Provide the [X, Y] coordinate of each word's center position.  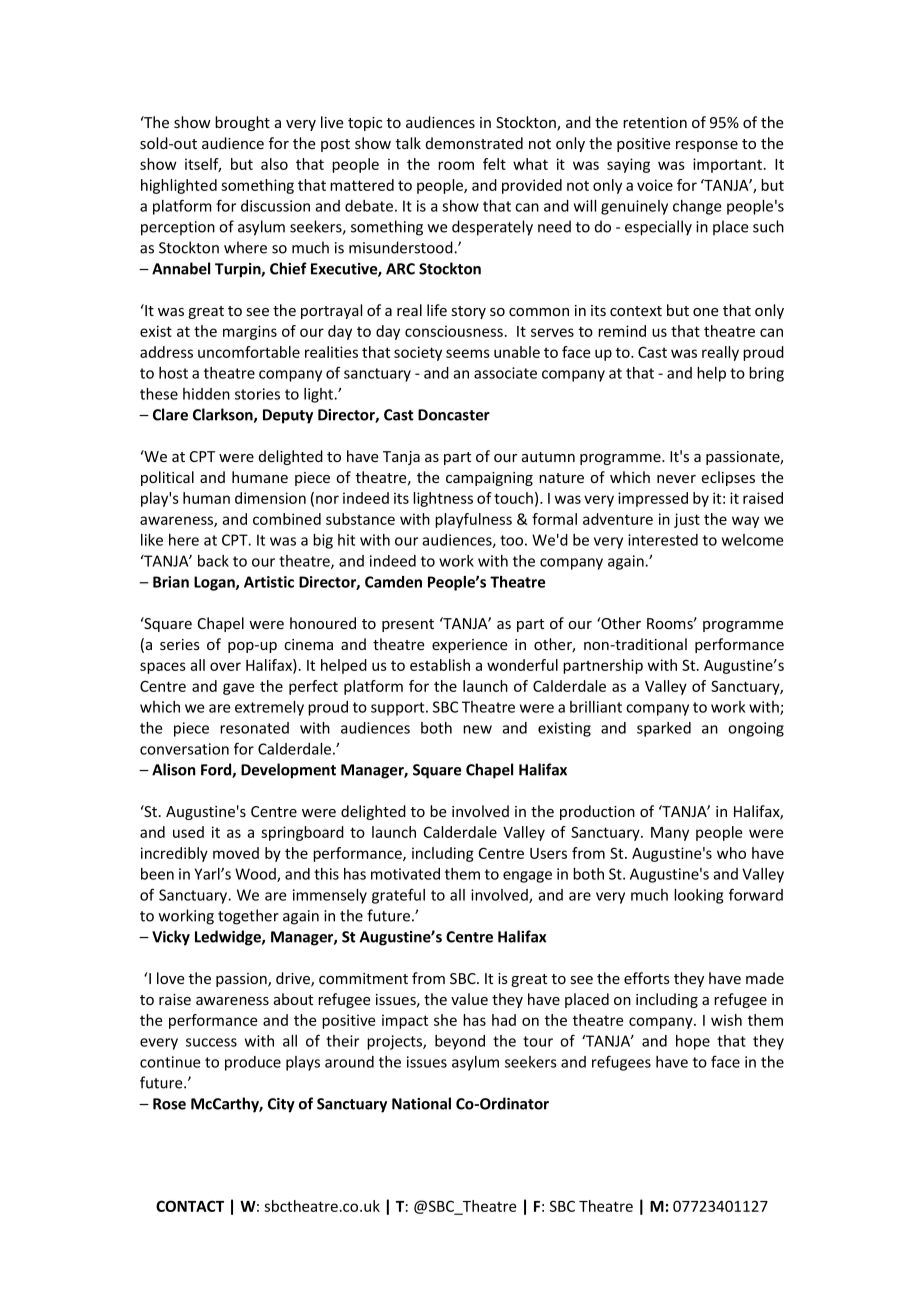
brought [242, 123]
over [225, 666]
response [707, 146]
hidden [206, 394]
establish [440, 665]
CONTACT [190, 1206]
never [676, 479]
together [248, 917]
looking [698, 896]
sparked [664, 729]
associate [505, 373]
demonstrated [474, 143]
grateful [398, 896]
